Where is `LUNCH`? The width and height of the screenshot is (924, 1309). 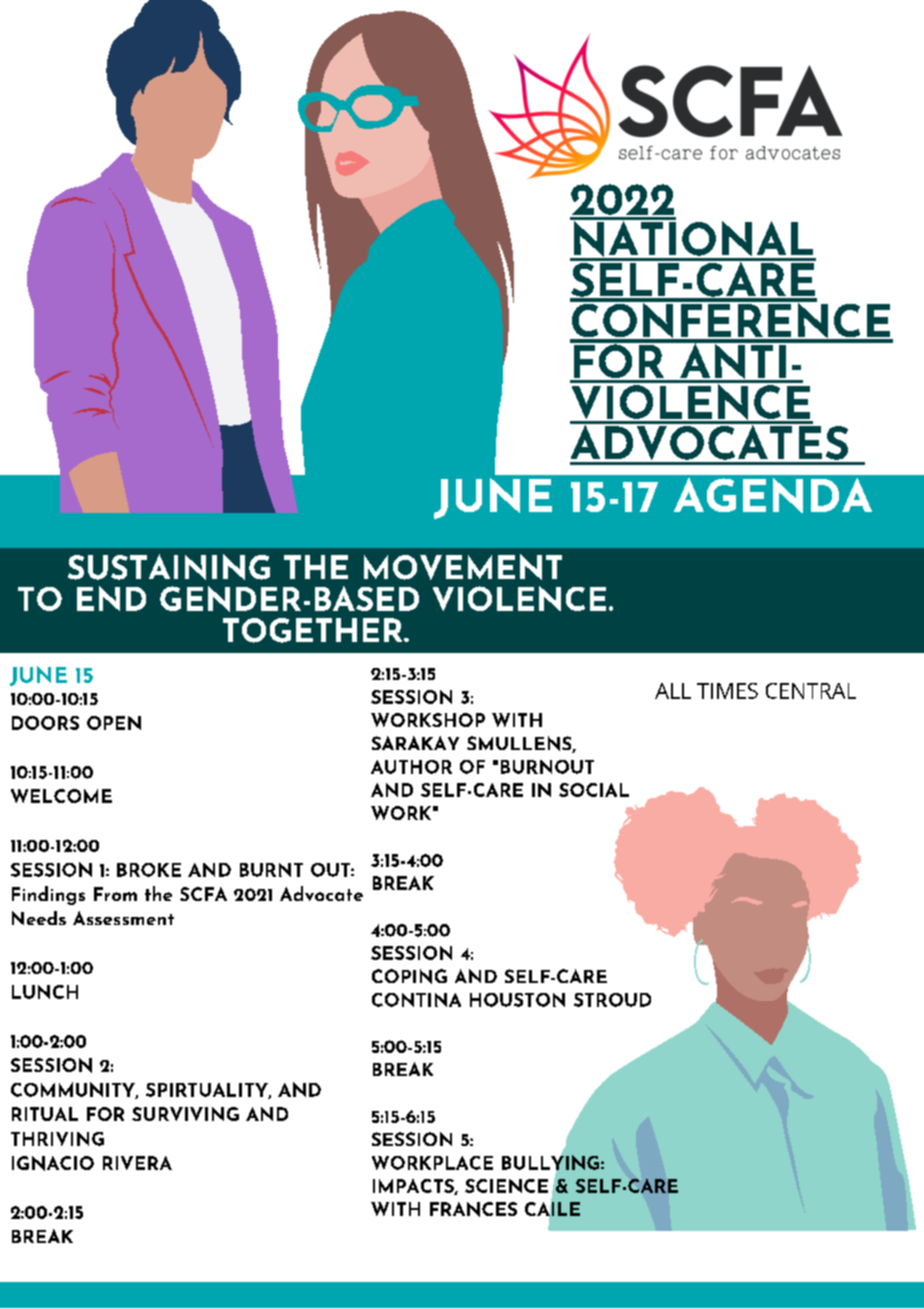 LUNCH is located at coordinates (45, 992).
